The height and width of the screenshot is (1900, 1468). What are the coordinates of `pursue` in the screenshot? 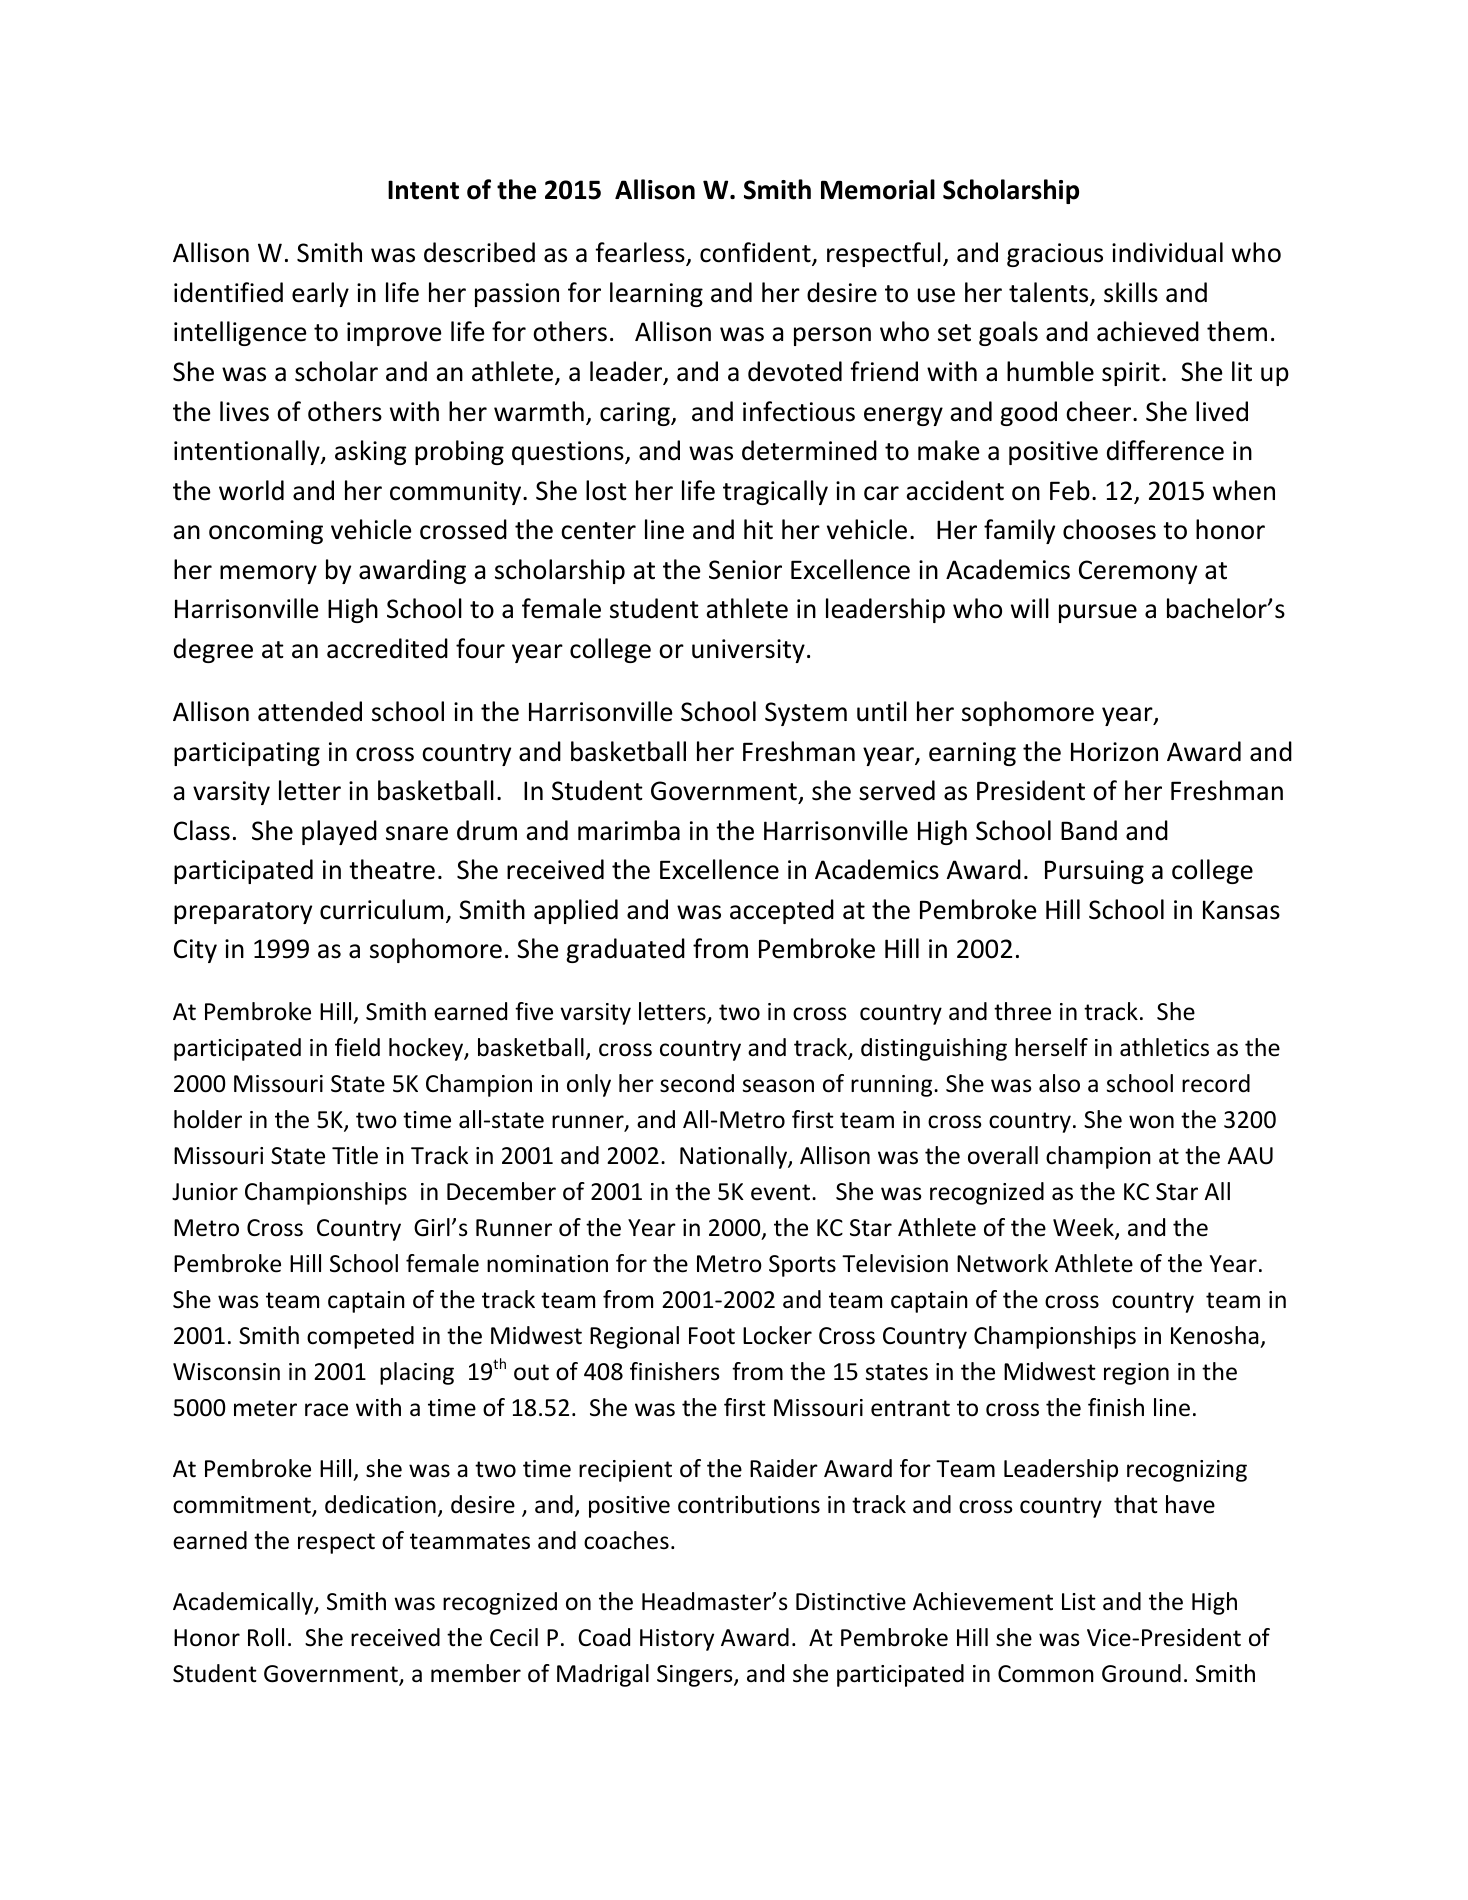 It's located at (1098, 613).
